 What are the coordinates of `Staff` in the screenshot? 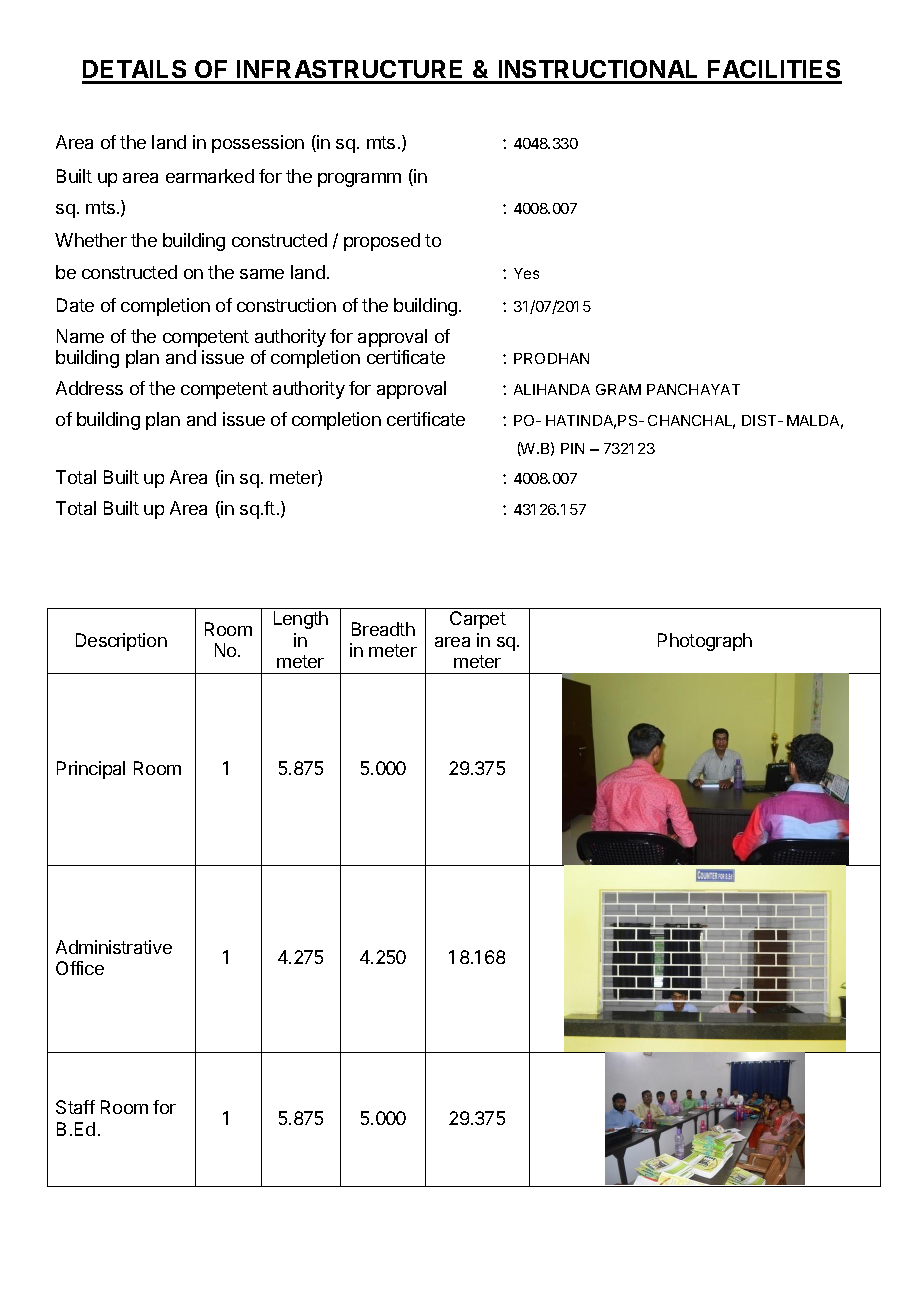 It's located at (75, 1107).
